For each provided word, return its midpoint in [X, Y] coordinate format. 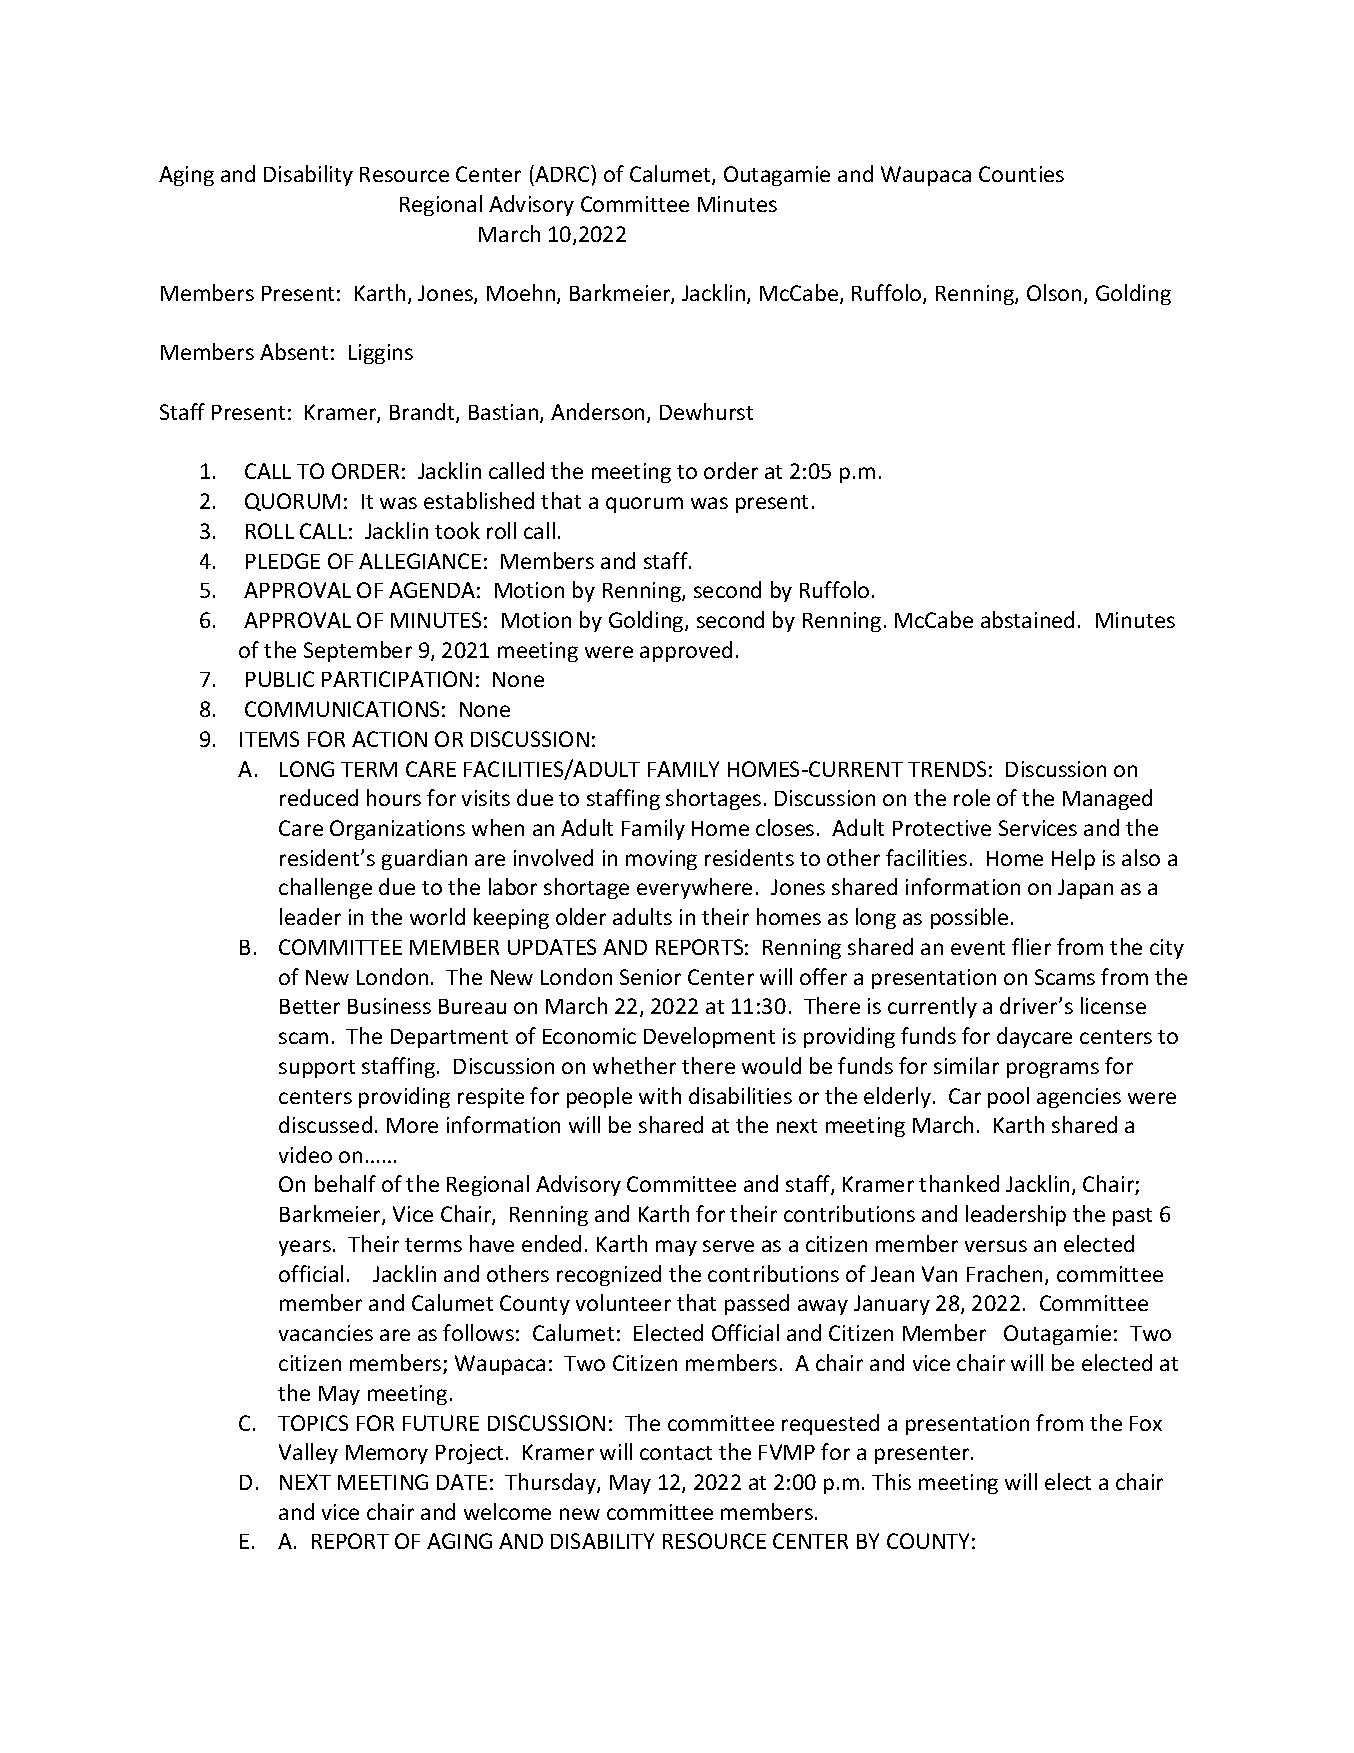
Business [389, 1006]
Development [709, 1037]
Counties [1021, 174]
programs [1053, 1070]
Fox [1146, 1423]
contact [676, 1453]
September [358, 651]
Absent [294, 351]
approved [686, 651]
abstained [1027, 619]
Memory [387, 1454]
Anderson [599, 413]
